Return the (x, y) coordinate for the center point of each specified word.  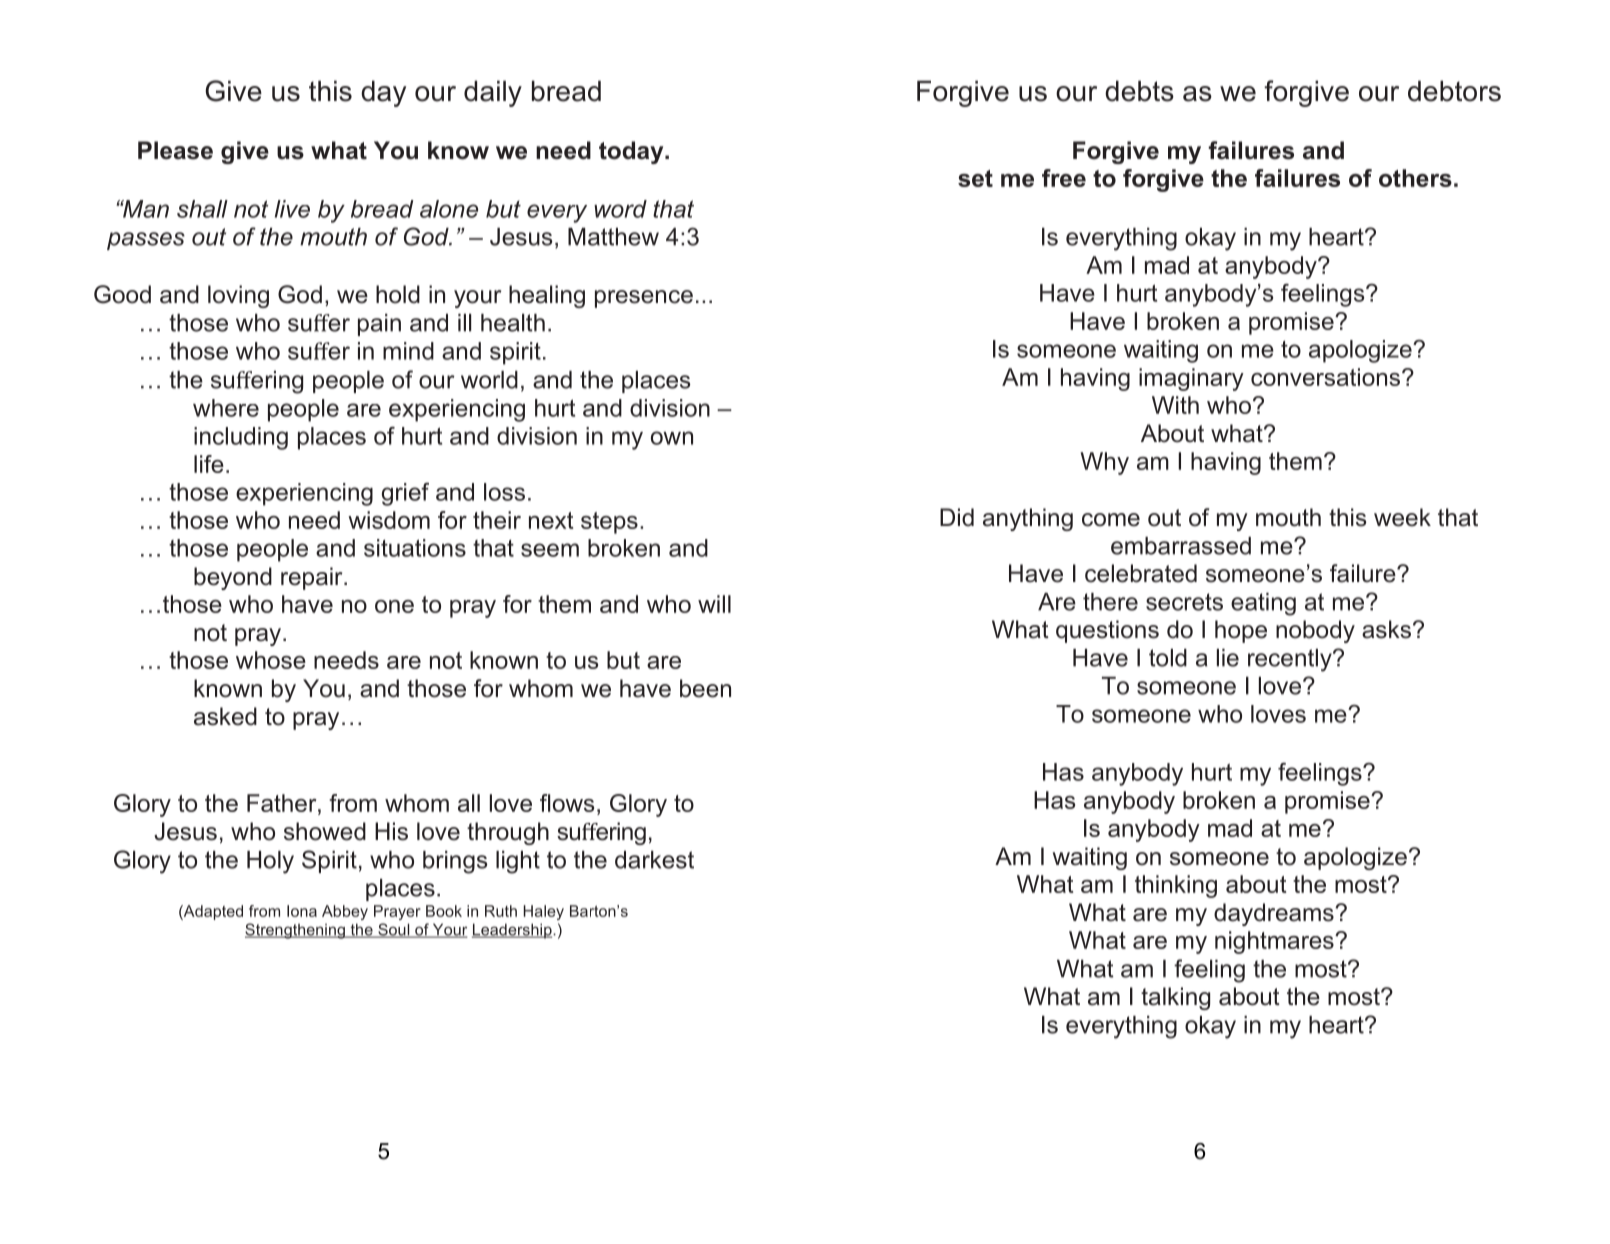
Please (175, 150)
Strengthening (296, 931)
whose (271, 660)
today (632, 152)
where (226, 408)
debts (1139, 91)
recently (1291, 660)
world (489, 380)
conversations (1327, 377)
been (705, 688)
